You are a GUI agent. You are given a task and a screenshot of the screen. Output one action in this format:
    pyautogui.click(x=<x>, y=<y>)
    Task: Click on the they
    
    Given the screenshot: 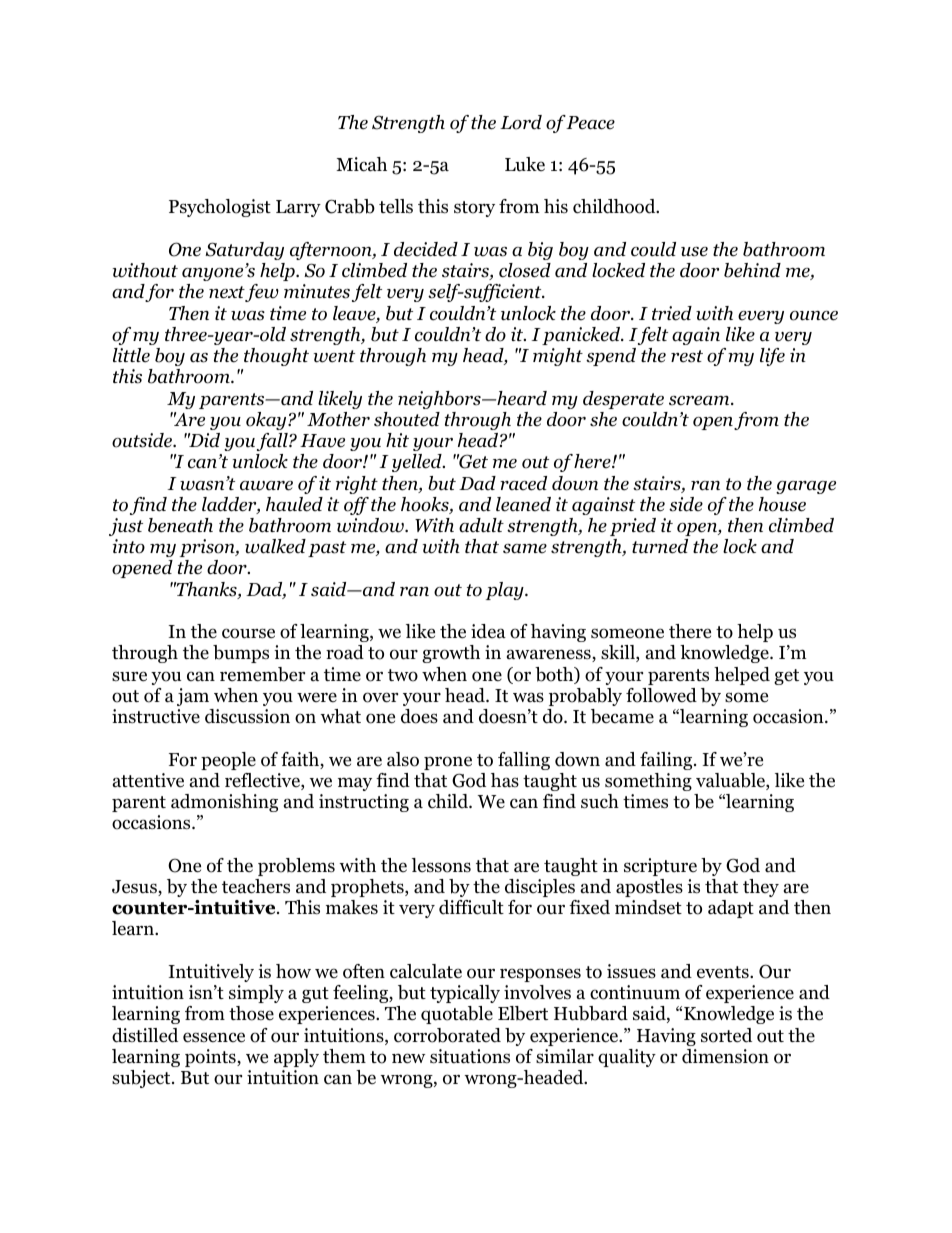 What is the action you would take?
    pyautogui.click(x=761, y=888)
